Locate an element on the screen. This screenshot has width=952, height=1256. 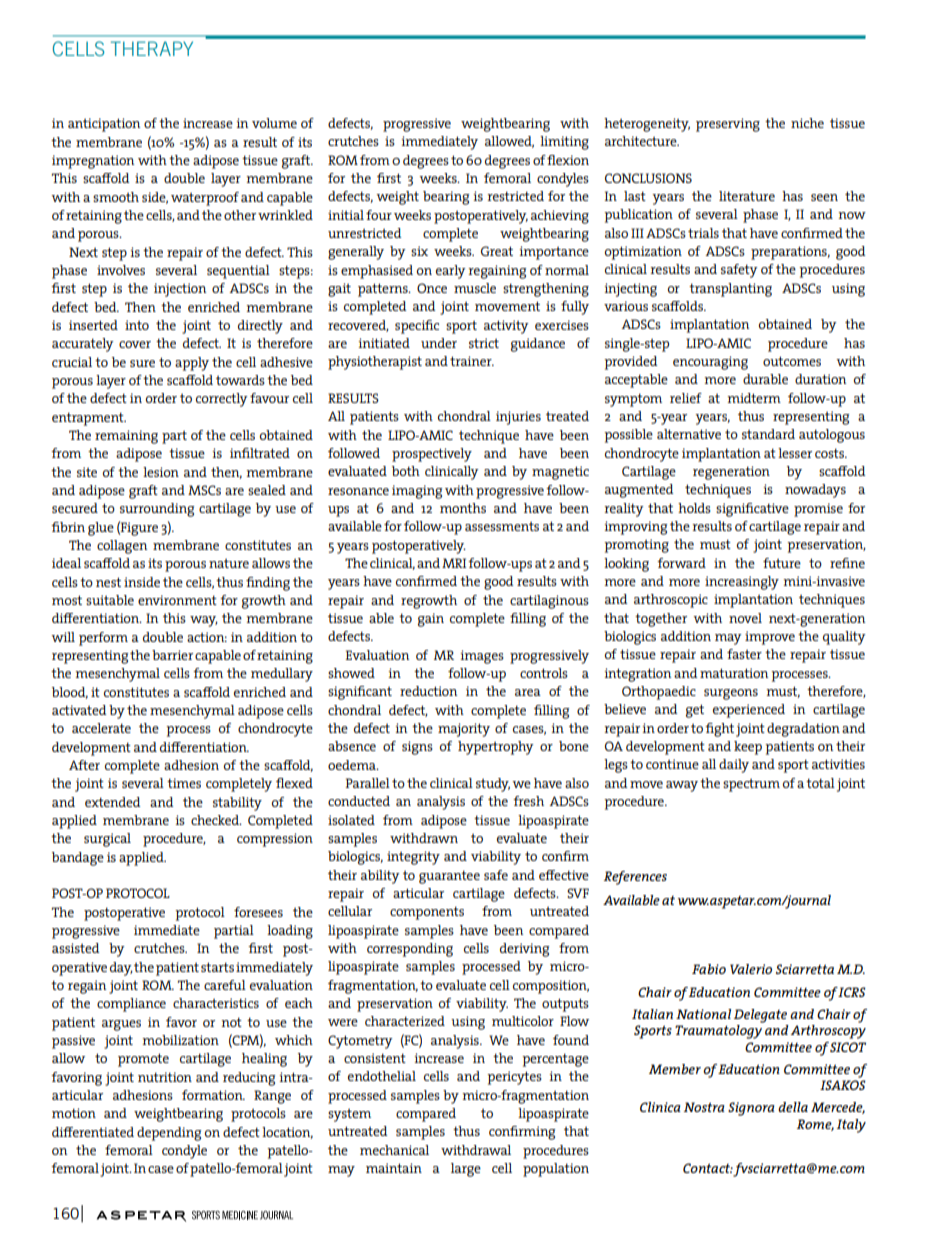
limiting is located at coordinates (564, 143).
